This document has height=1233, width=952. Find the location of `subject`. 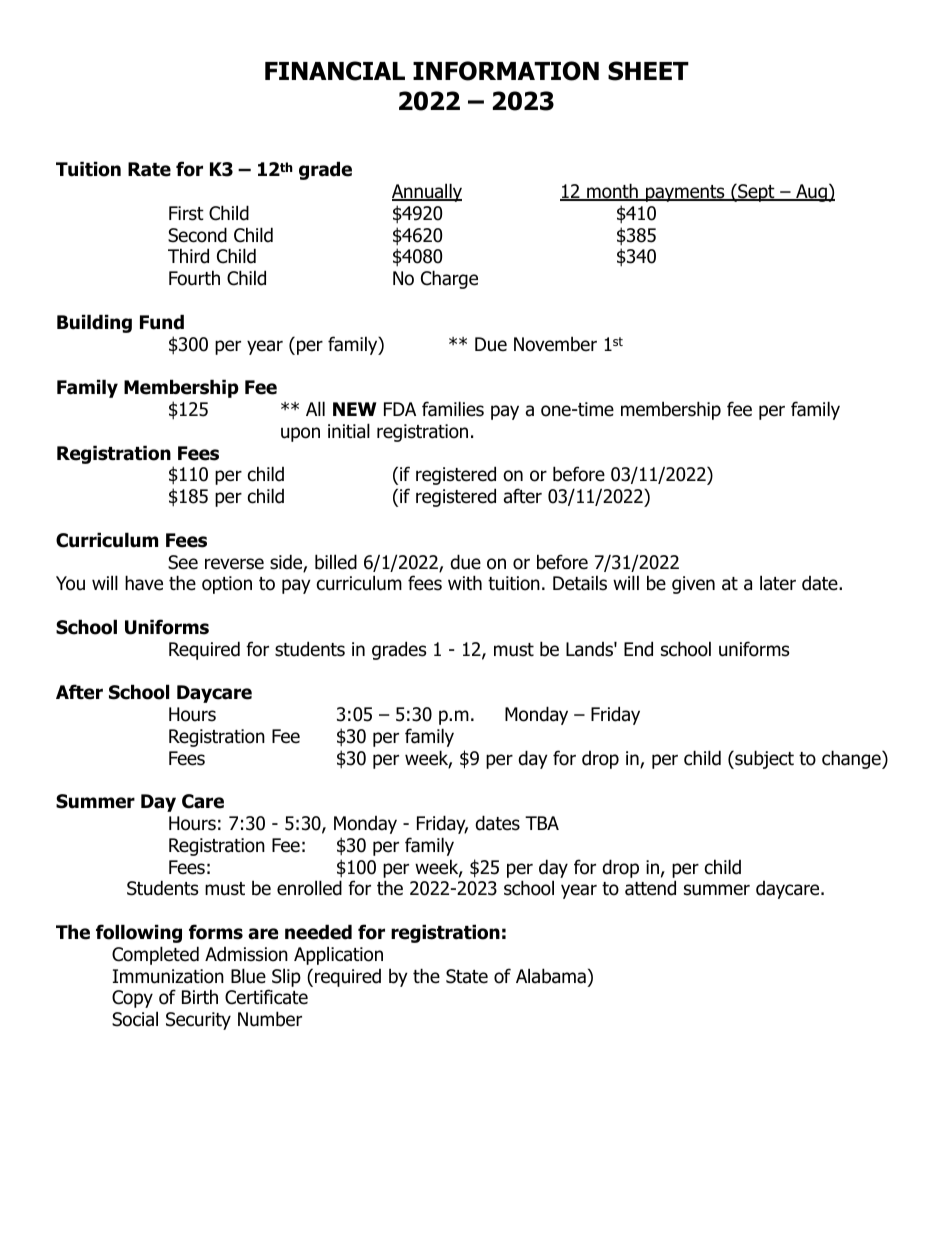

subject is located at coordinates (763, 759).
